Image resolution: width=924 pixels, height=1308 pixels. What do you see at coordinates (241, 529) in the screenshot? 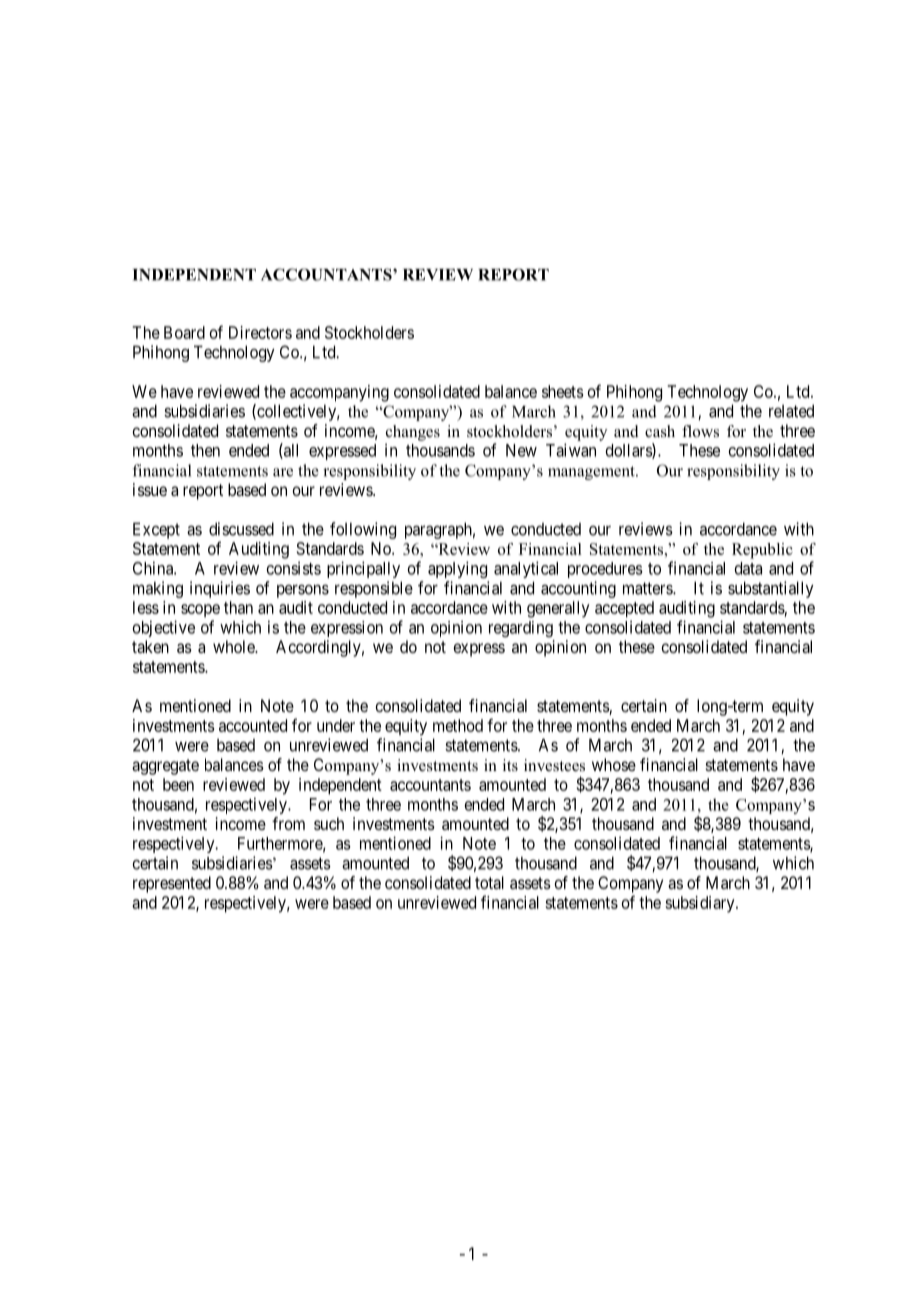
I see `discussed` at bounding box center [241, 529].
